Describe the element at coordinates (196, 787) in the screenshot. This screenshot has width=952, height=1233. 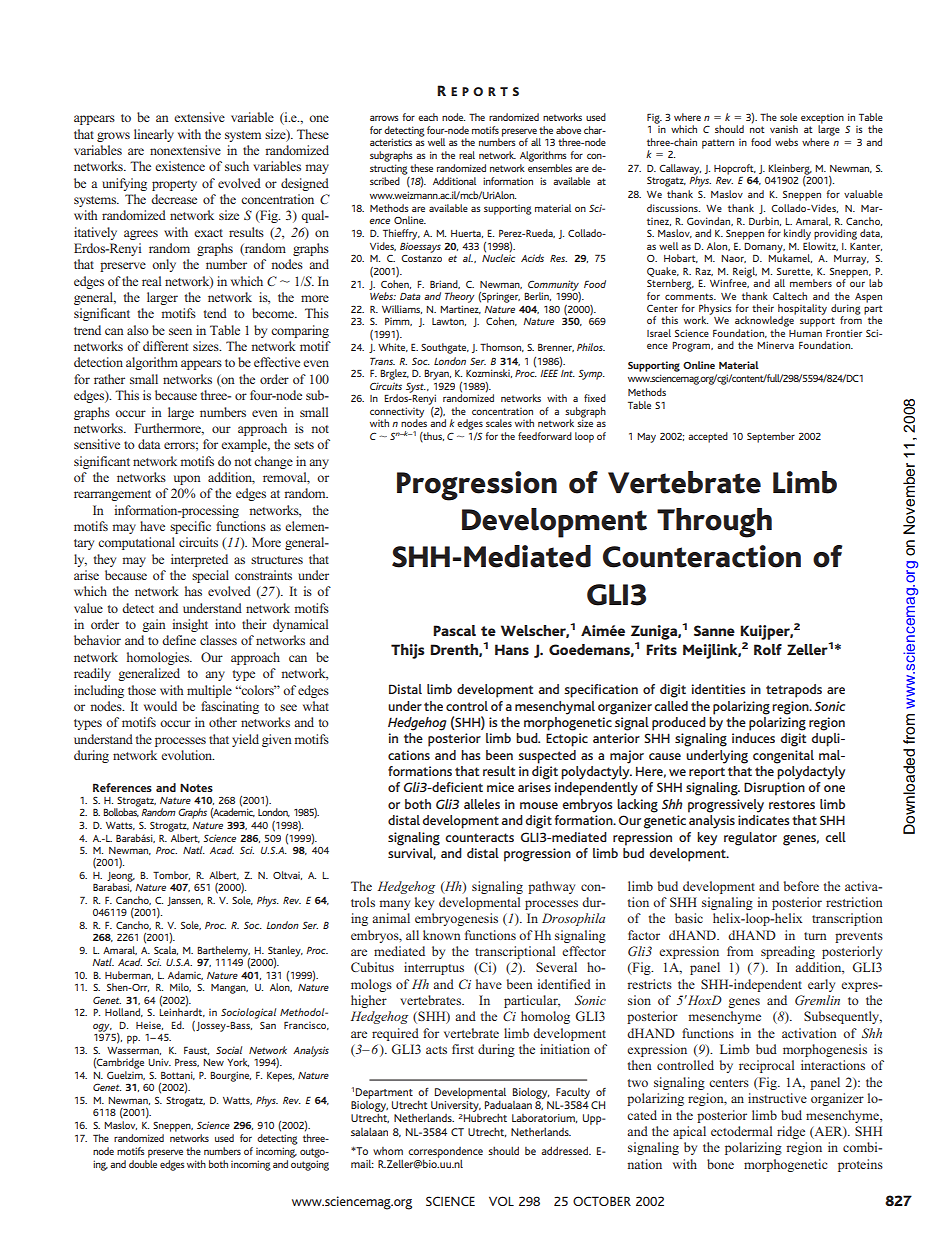
I see `Notes` at that location.
